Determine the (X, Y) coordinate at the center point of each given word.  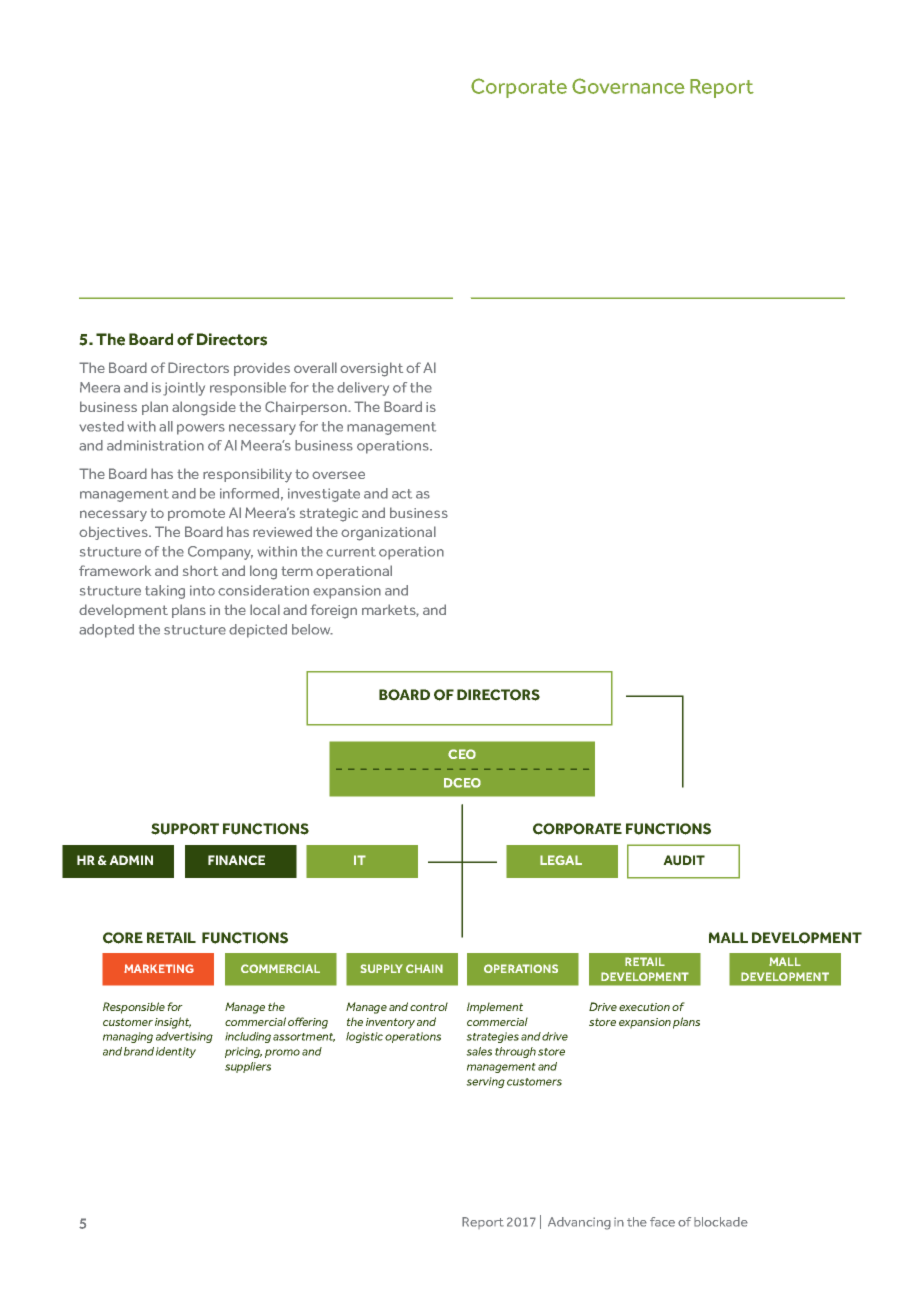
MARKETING (159, 968)
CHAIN (424, 968)
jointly (184, 389)
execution (644, 1007)
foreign (333, 611)
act (402, 494)
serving (485, 1082)
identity (176, 1052)
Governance (628, 86)
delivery (363, 389)
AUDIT (684, 860)
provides (262, 369)
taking (165, 592)
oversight (371, 369)
